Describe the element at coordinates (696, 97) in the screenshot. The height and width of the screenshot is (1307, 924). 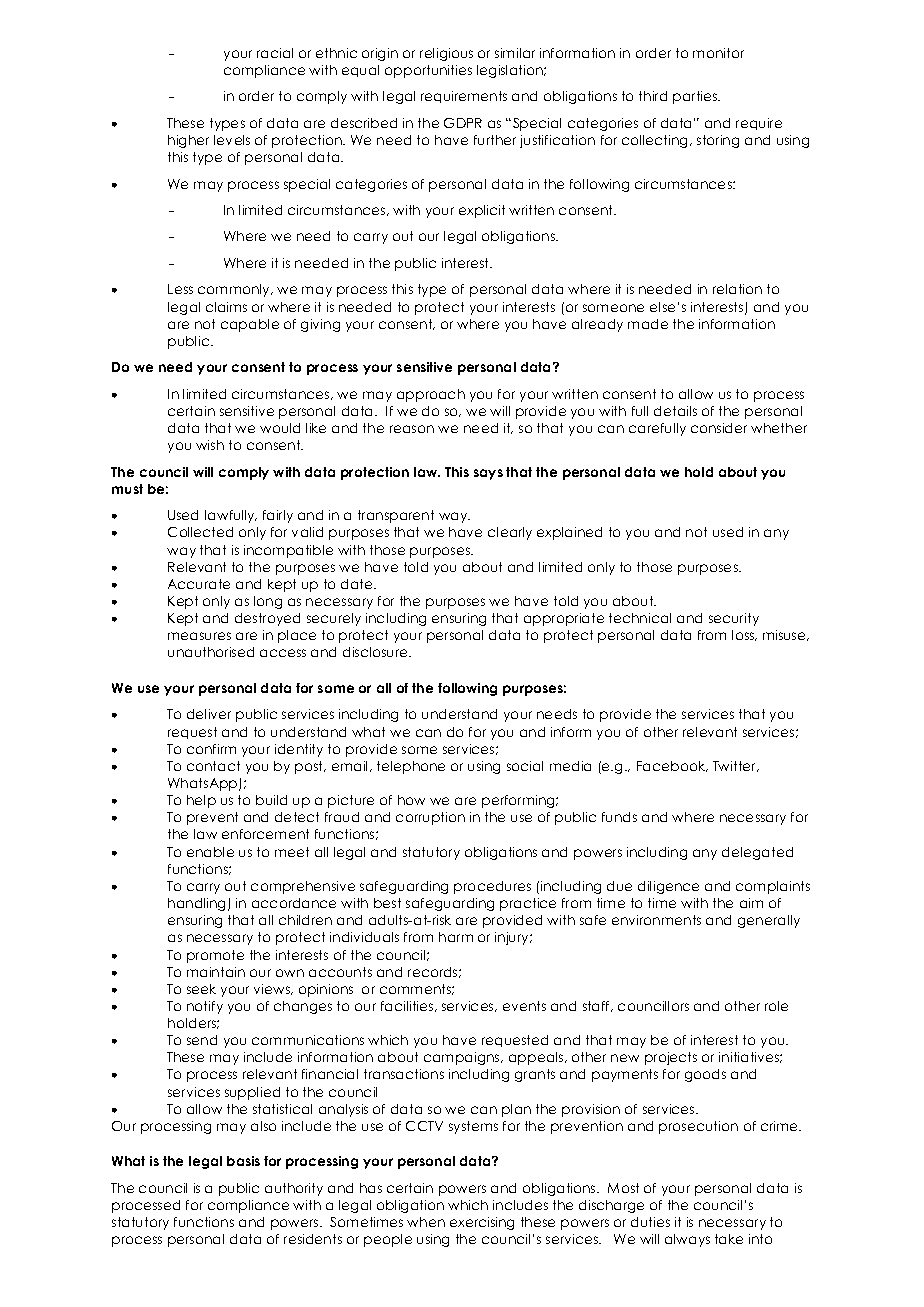
I see `parties` at that location.
